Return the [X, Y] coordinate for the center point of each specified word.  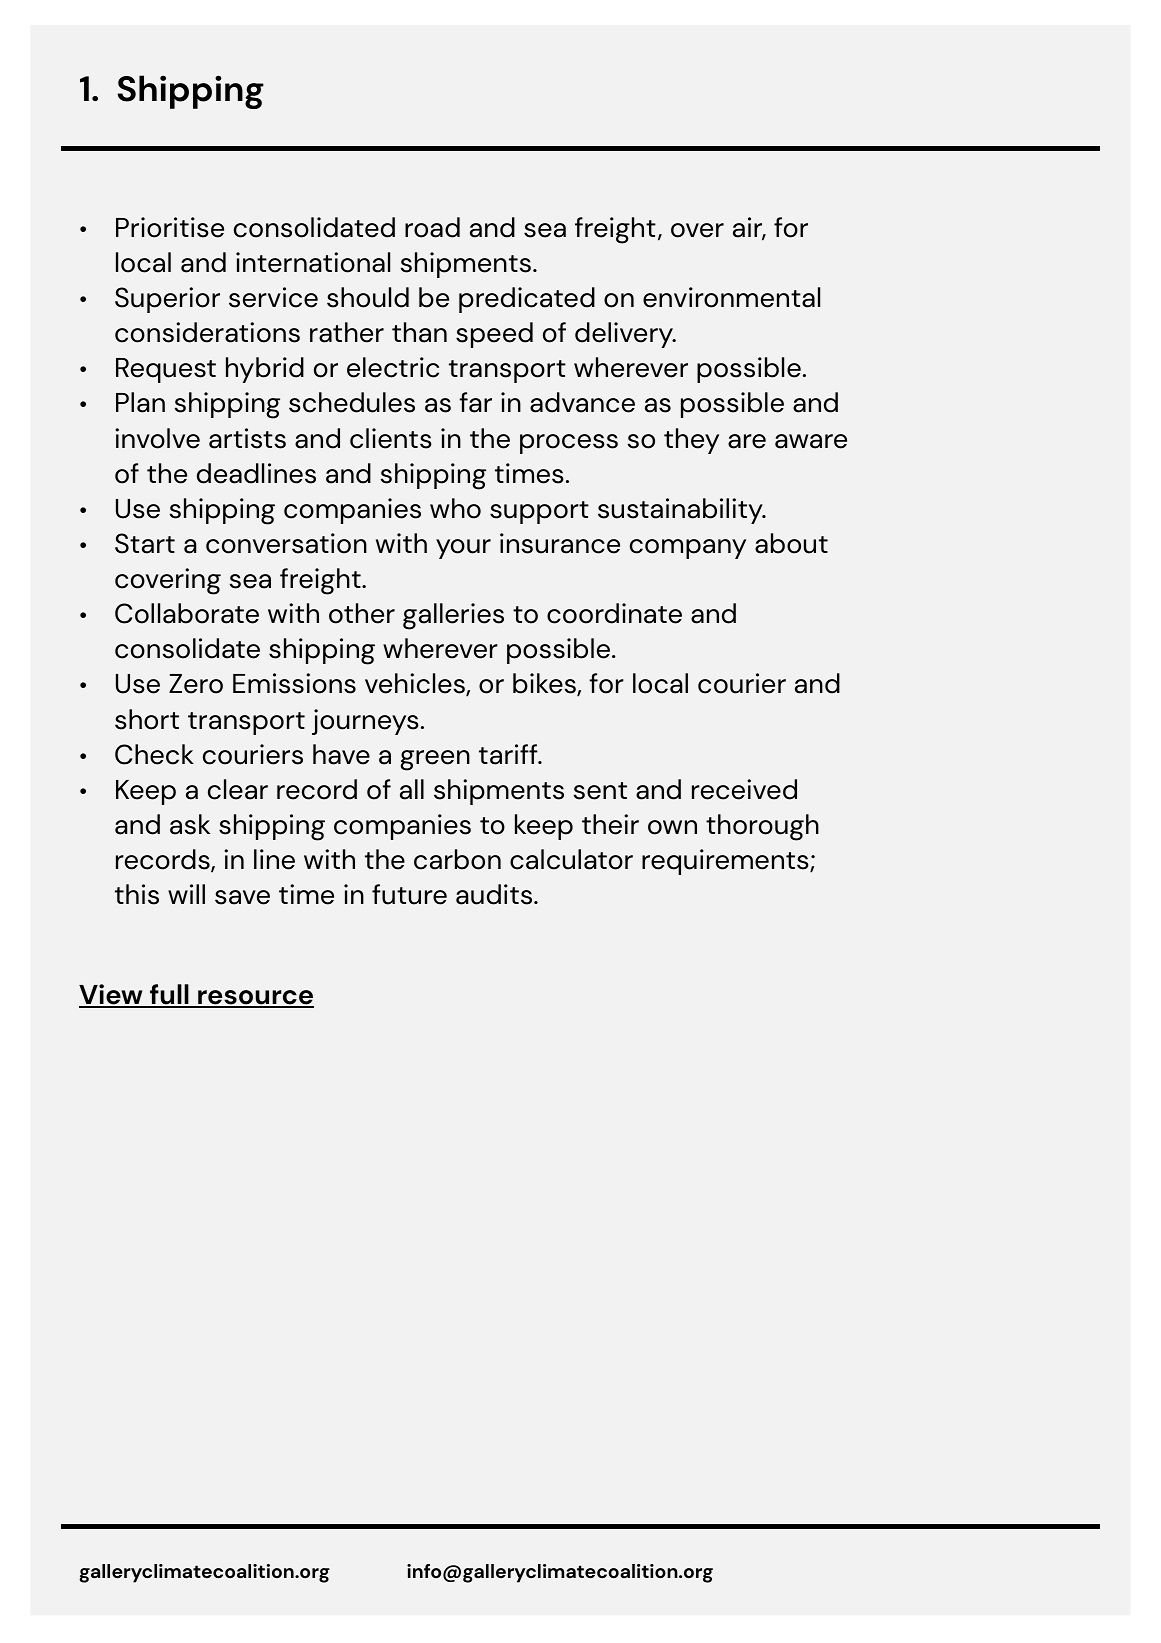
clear [238, 789]
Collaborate [187, 613]
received [744, 789]
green [435, 760]
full [169, 995]
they [691, 441]
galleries [453, 616]
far [476, 402]
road [432, 227]
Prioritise [170, 227]
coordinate [614, 613]
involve [157, 438]
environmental [731, 297]
